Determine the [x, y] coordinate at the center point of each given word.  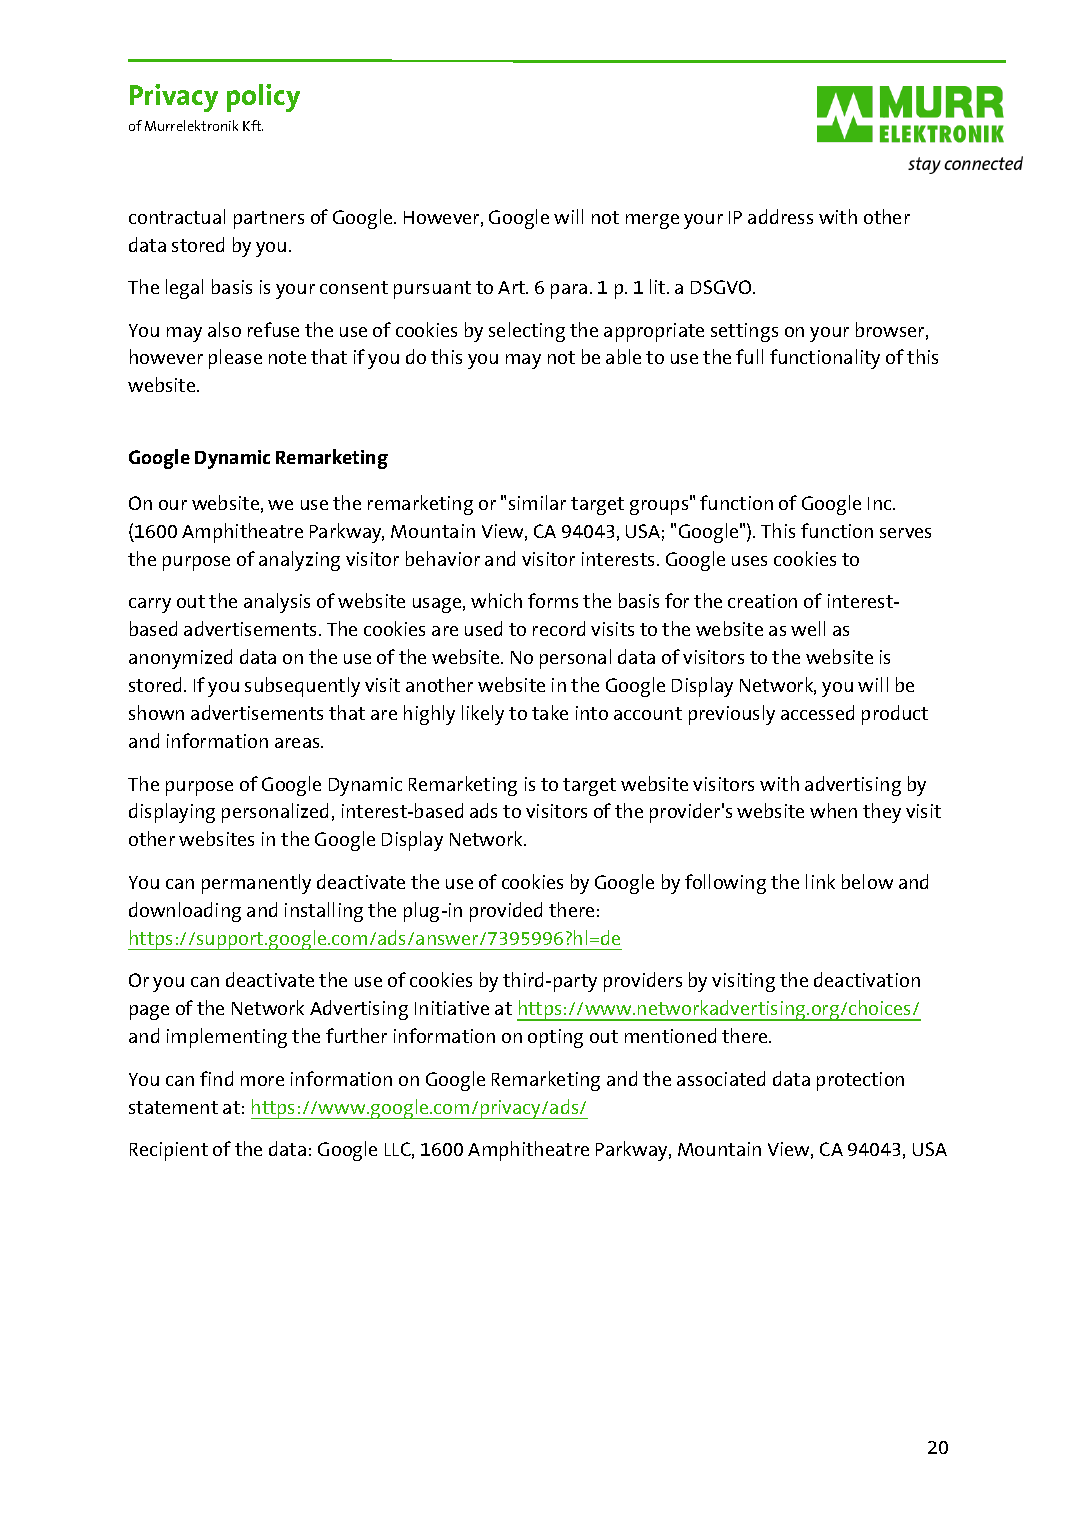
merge [652, 221]
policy [263, 98]
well [808, 628]
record [559, 628]
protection [860, 1081]
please [235, 359]
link [820, 881]
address [780, 216]
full [749, 356]
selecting [527, 332]
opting [555, 1038]
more [262, 1081]
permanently [256, 884]
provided [506, 912]
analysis [277, 603]
